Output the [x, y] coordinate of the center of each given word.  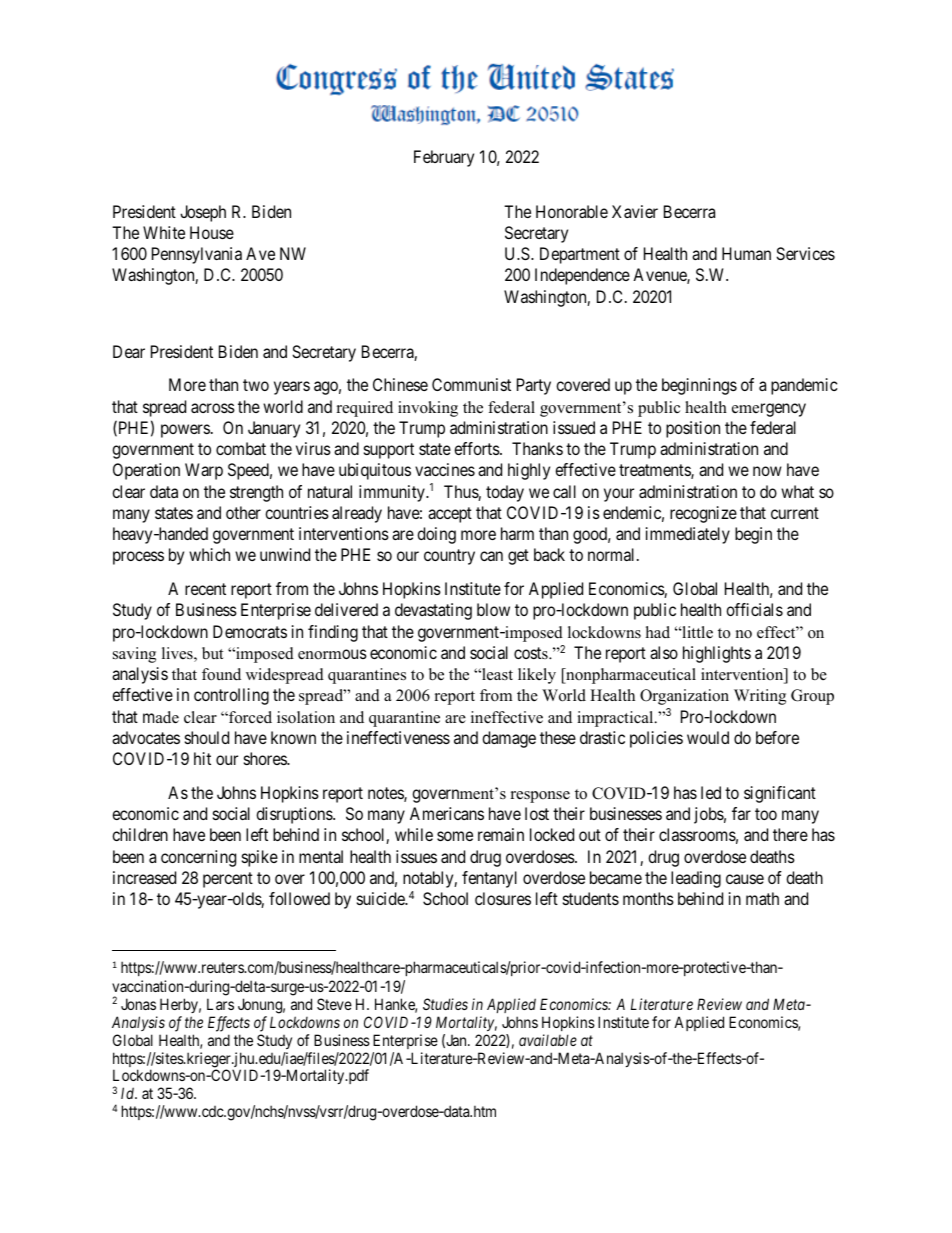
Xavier [635, 211]
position [693, 429]
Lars [220, 1004]
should [207, 737]
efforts [477, 448]
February [444, 158]
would [708, 737]
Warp [204, 471]
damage [509, 739]
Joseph [203, 213]
